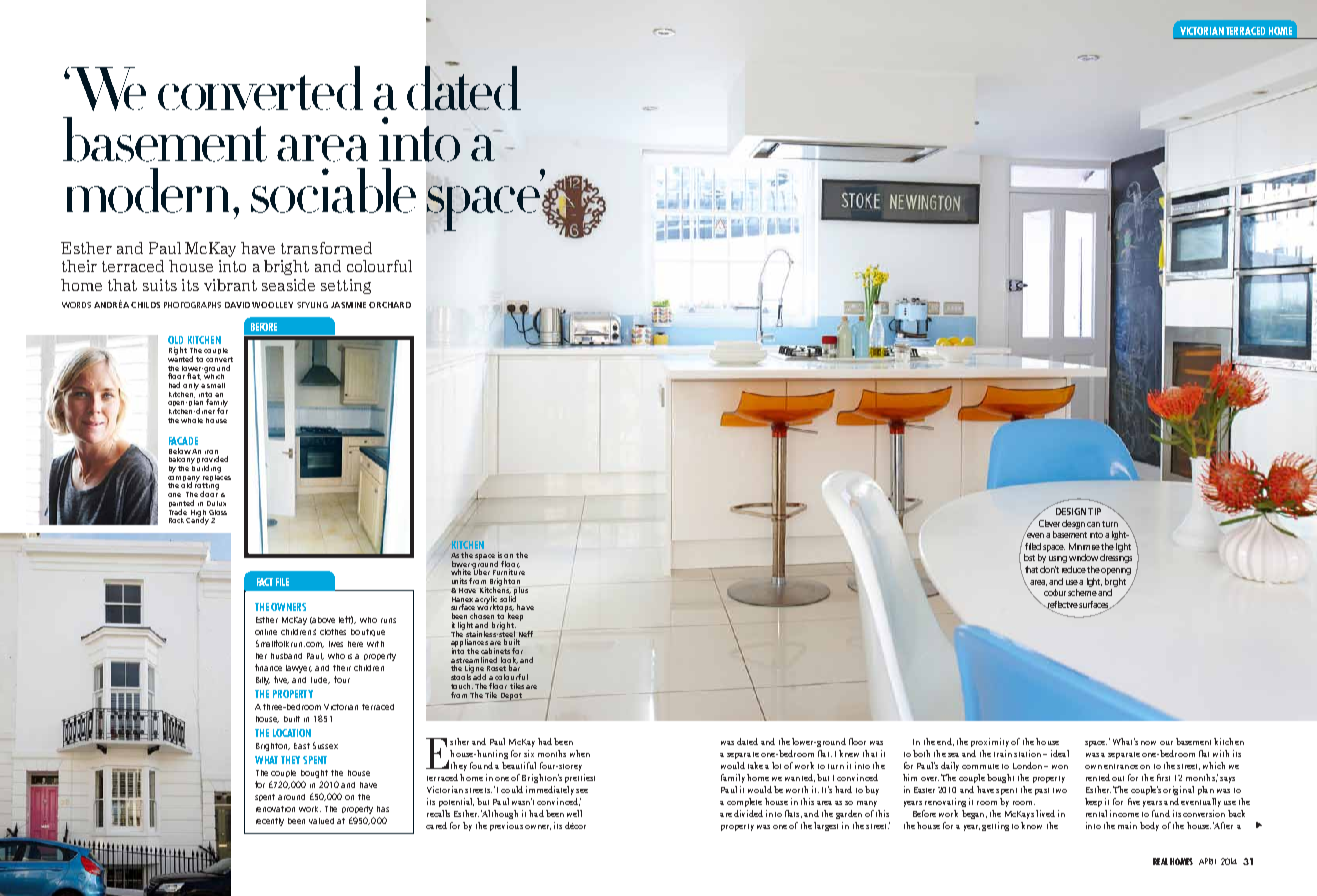 Image resolution: width=1317 pixels, height=896 pixels. What do you see at coordinates (574, 813) in the screenshot?
I see `well` at bounding box center [574, 813].
